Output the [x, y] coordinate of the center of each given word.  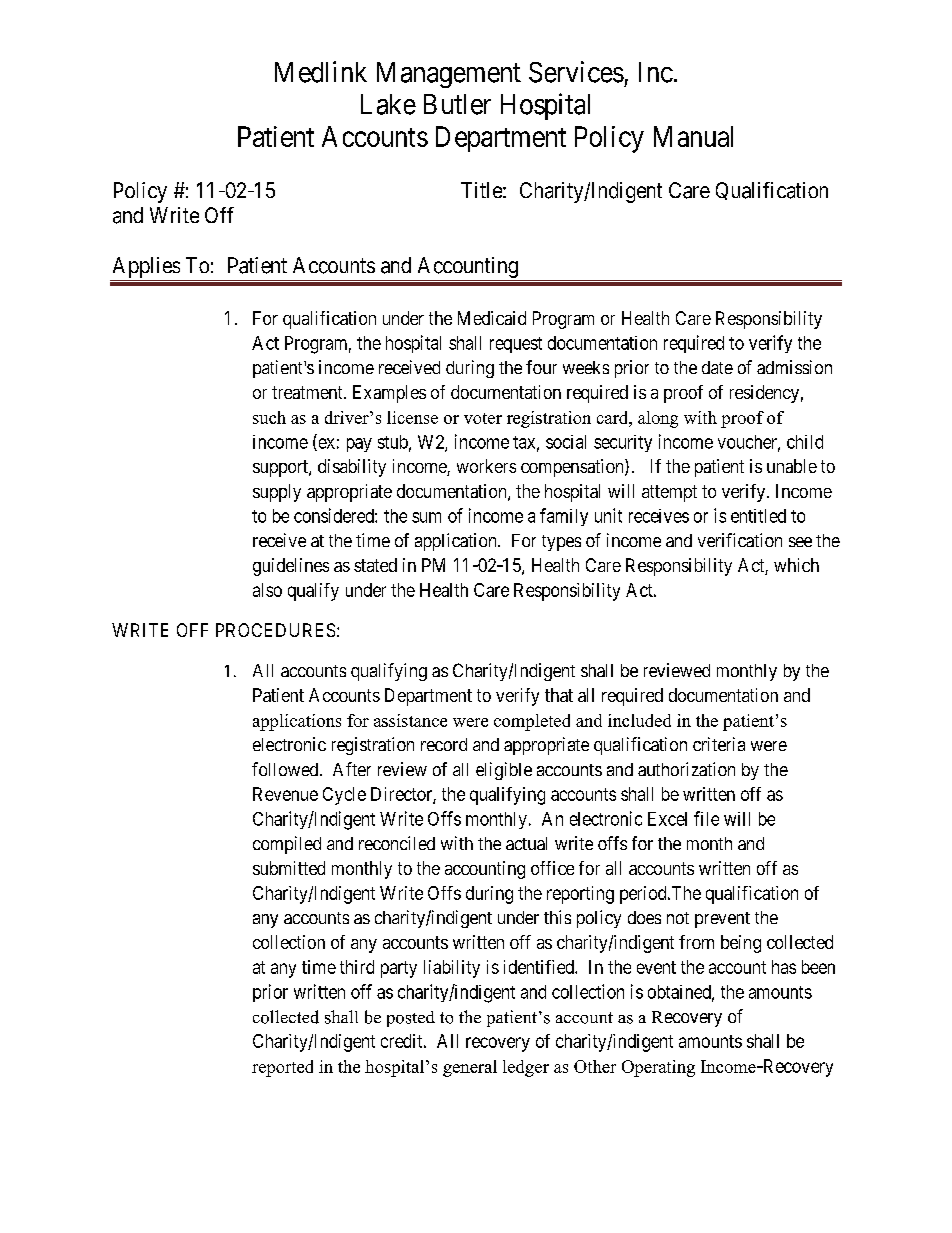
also [267, 590]
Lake [388, 104]
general [470, 1068]
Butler [457, 104]
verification [740, 540]
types [561, 543]
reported [282, 1068]
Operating [658, 1068]
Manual [693, 136]
